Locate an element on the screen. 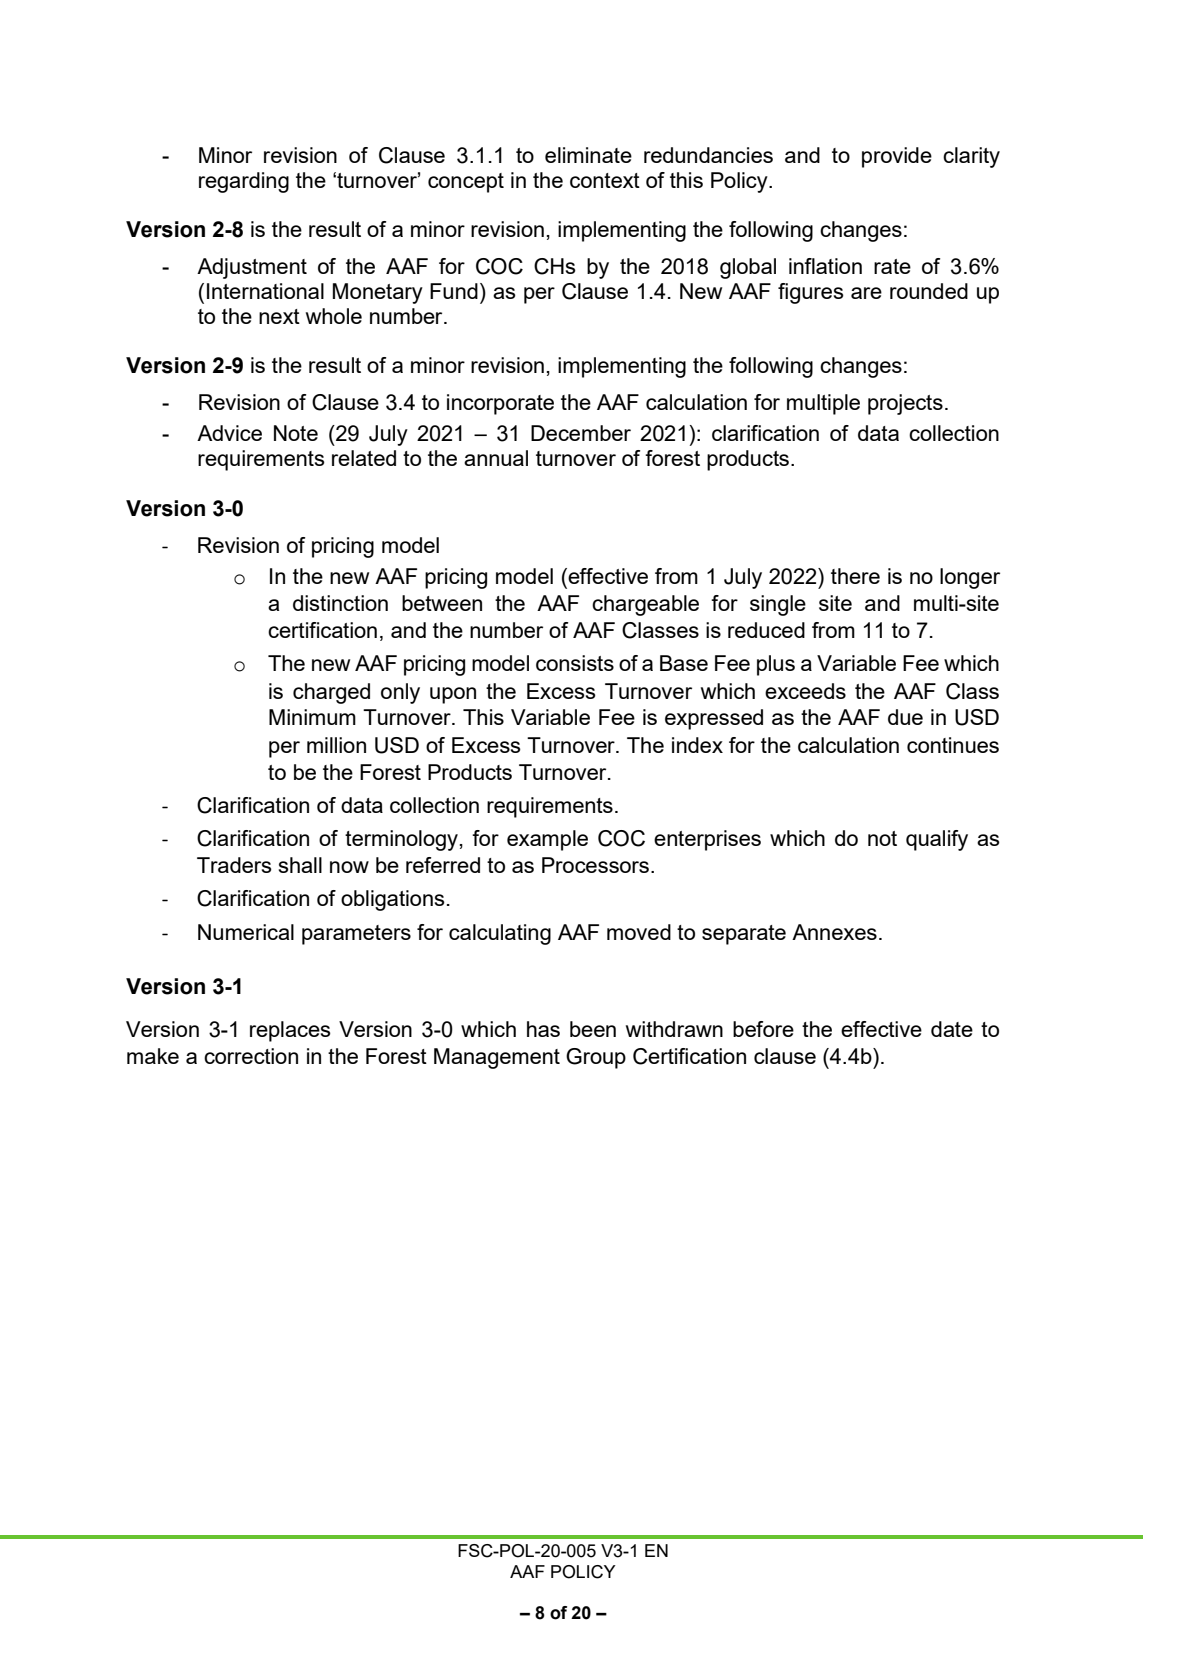  Minimum is located at coordinates (312, 717).
